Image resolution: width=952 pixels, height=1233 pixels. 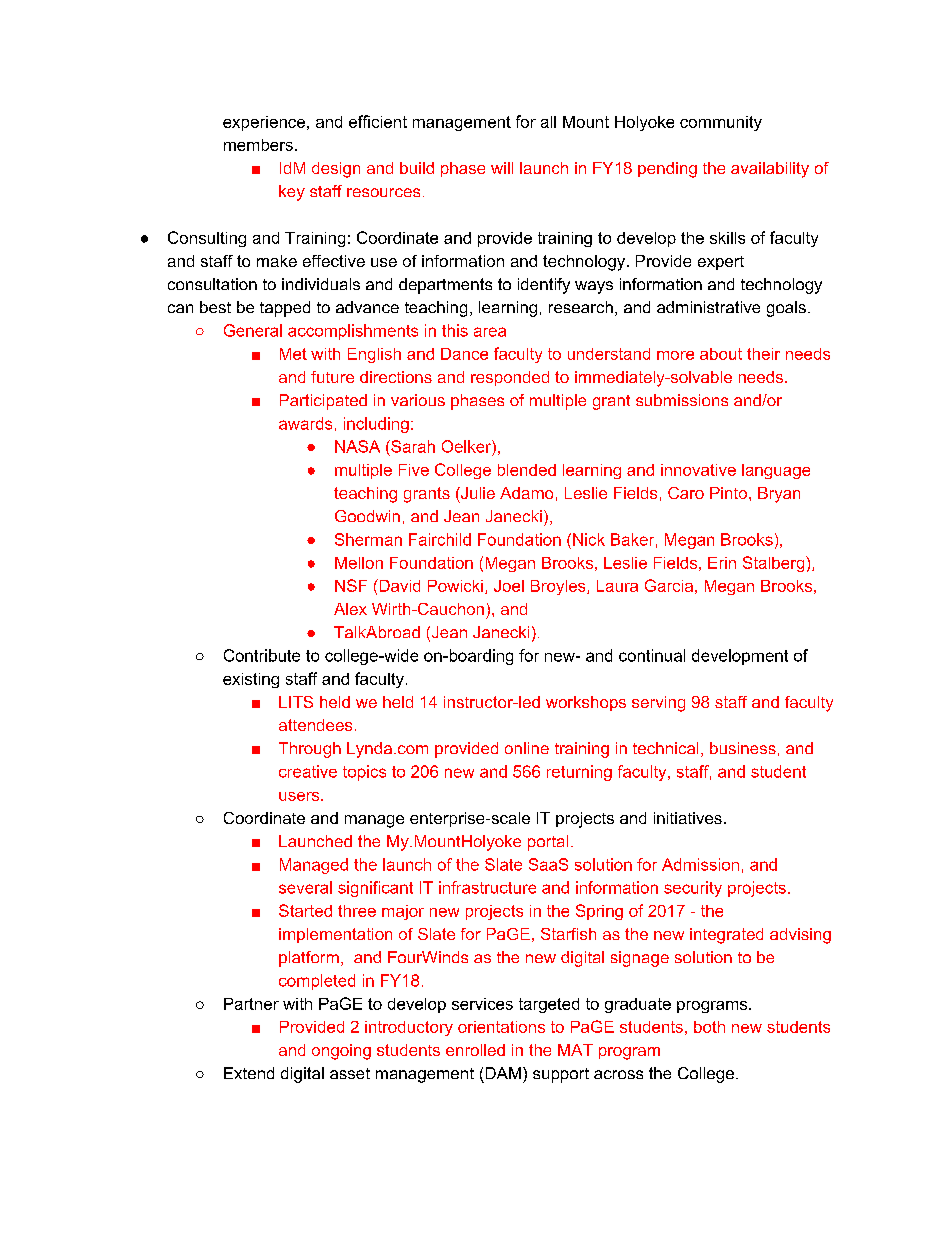 I want to click on business, so click(x=743, y=748).
